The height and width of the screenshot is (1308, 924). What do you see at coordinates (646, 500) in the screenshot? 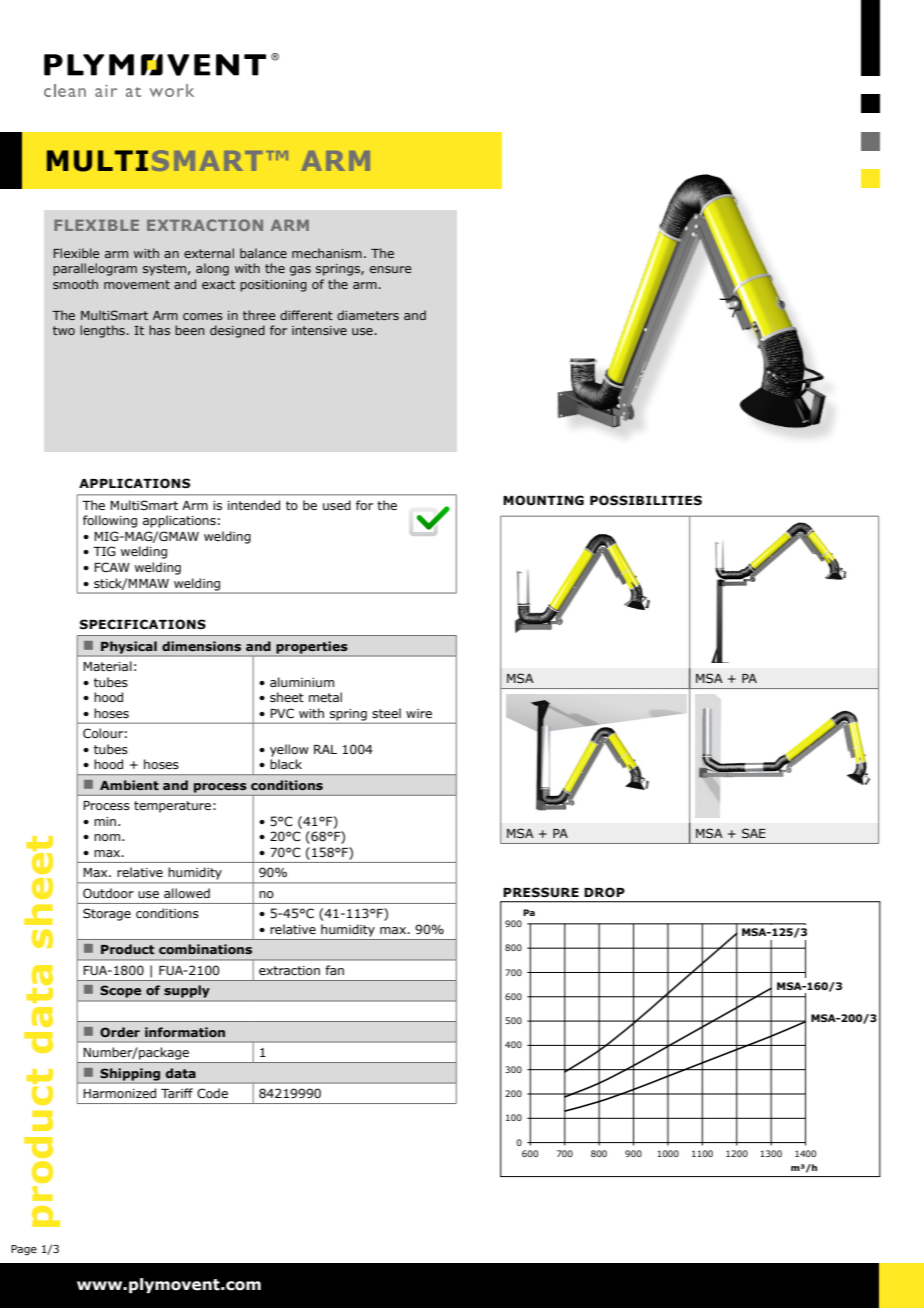
I see `POSSIBILITIES` at bounding box center [646, 500].
